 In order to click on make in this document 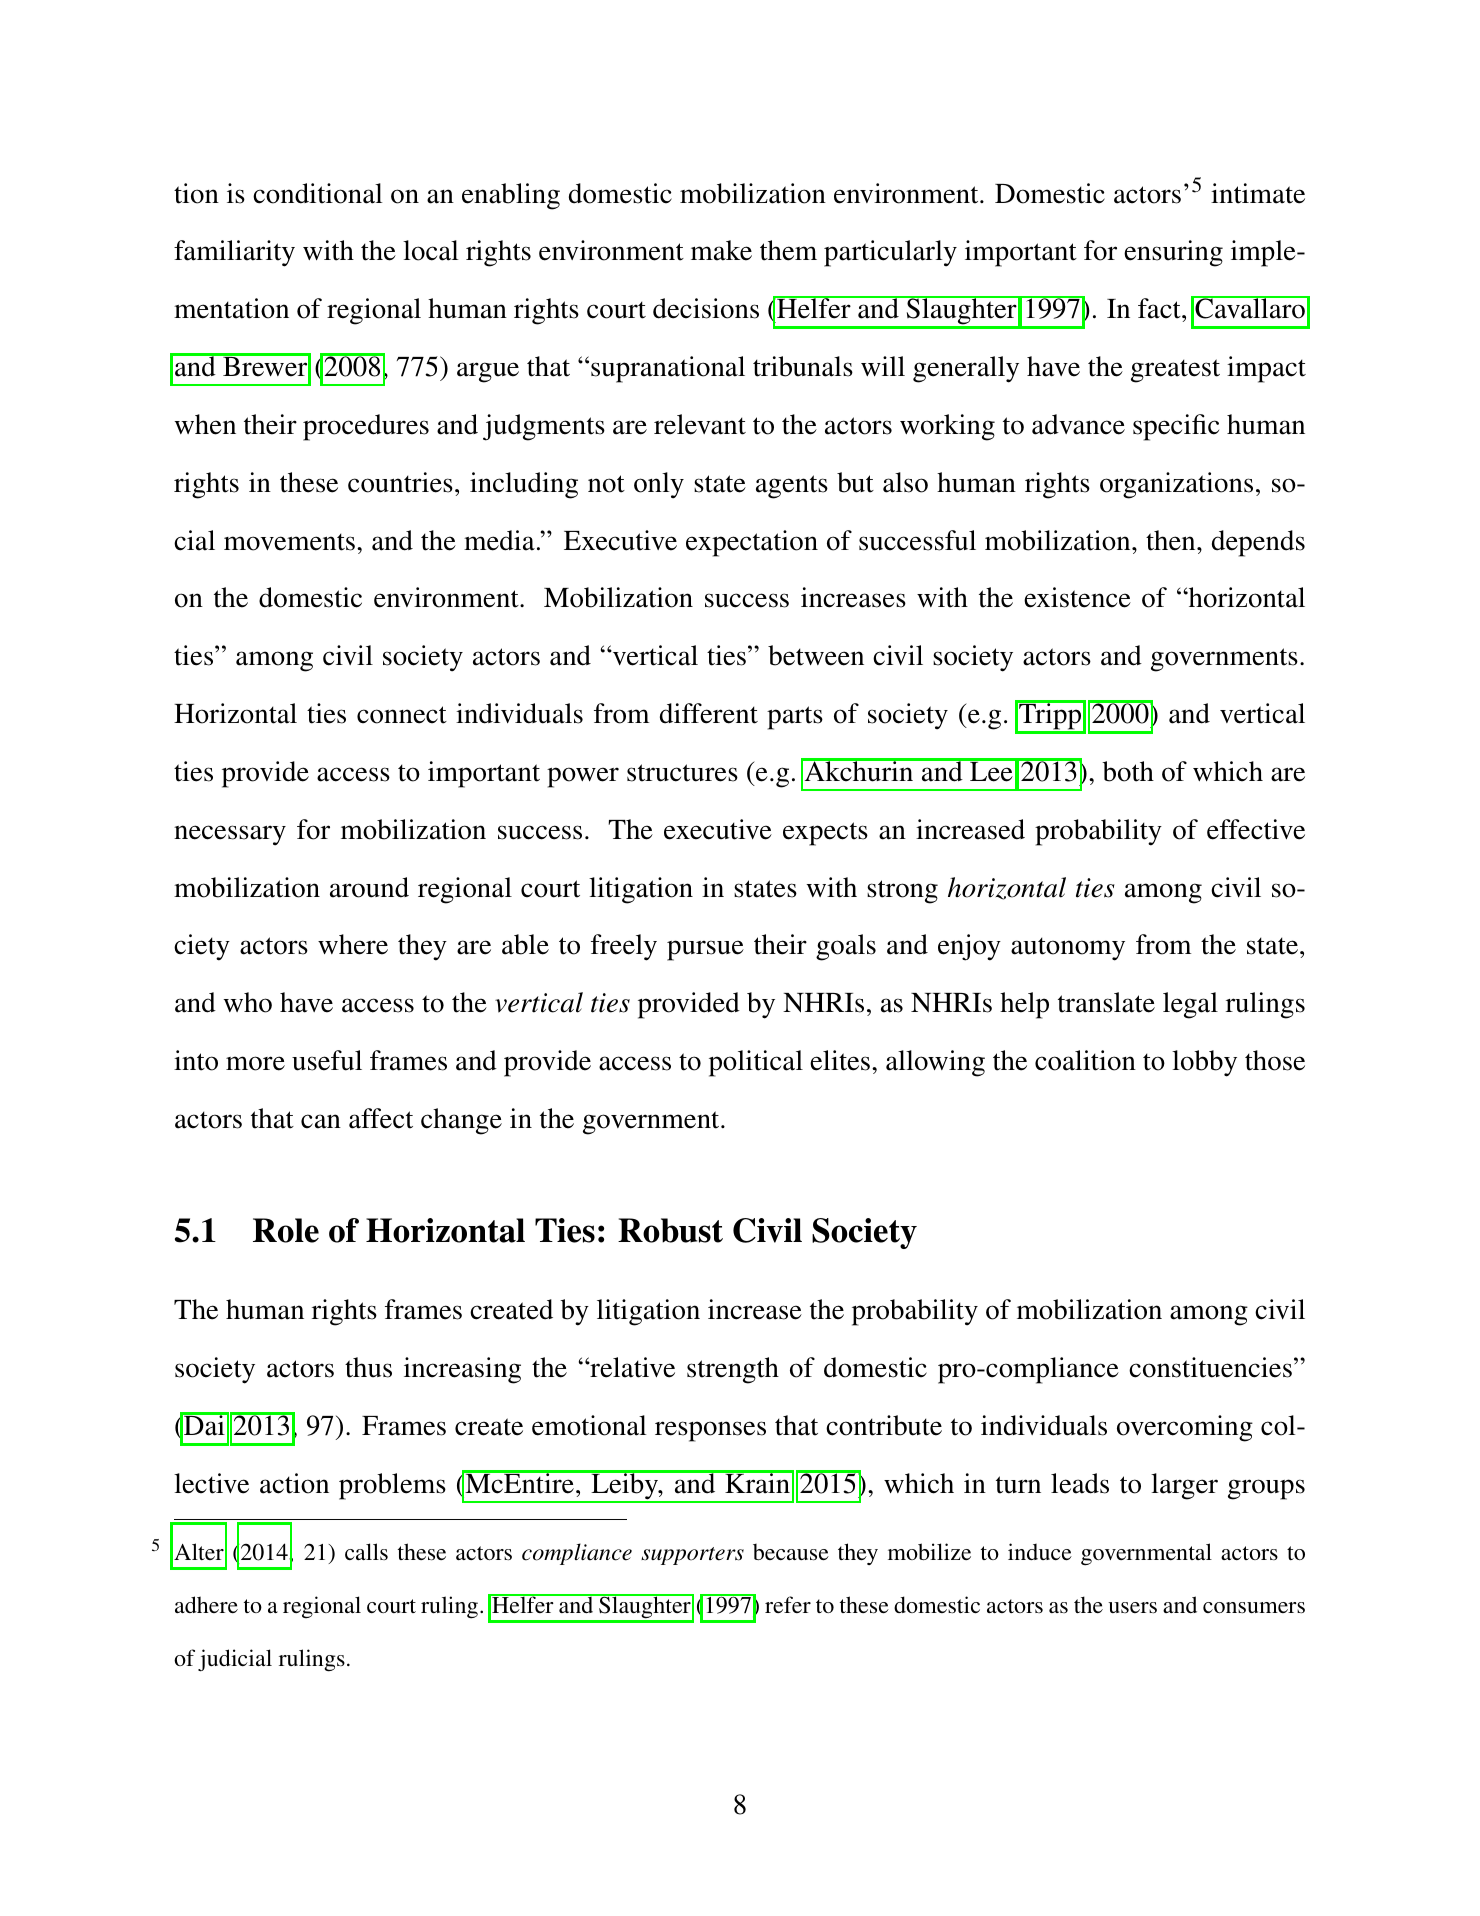, I will do `click(721, 250)`.
